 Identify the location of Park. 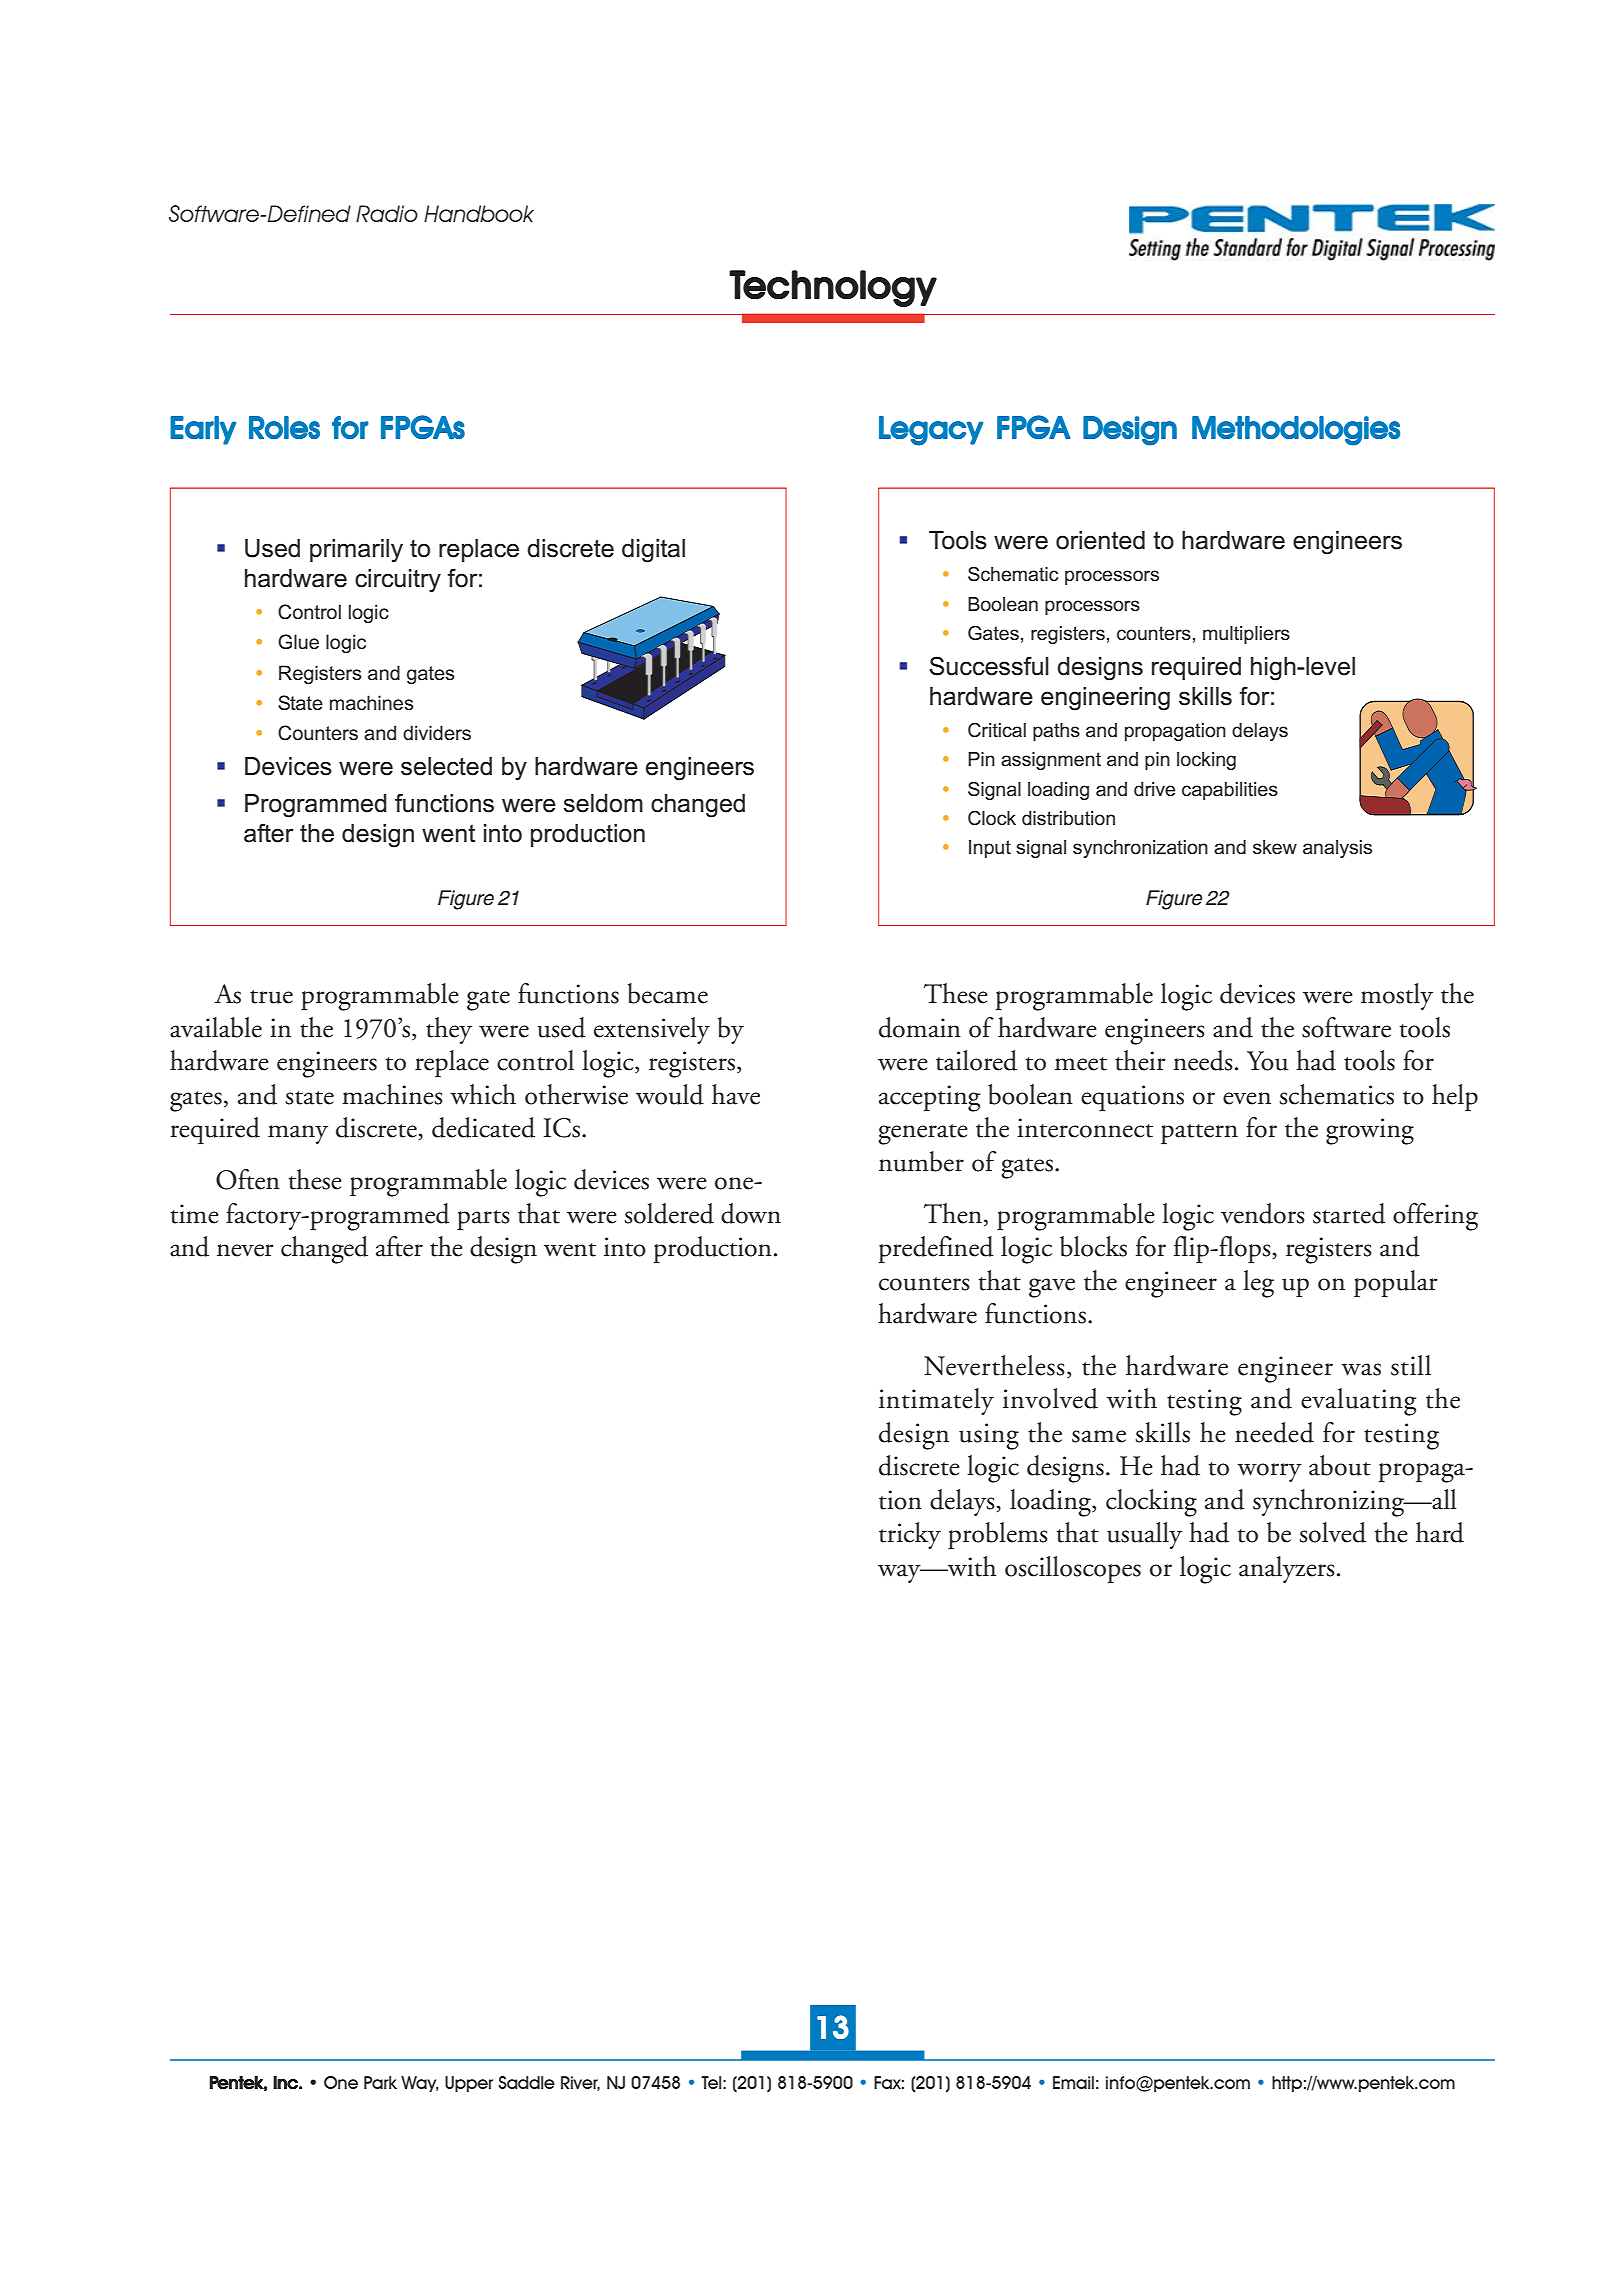
(380, 2082).
